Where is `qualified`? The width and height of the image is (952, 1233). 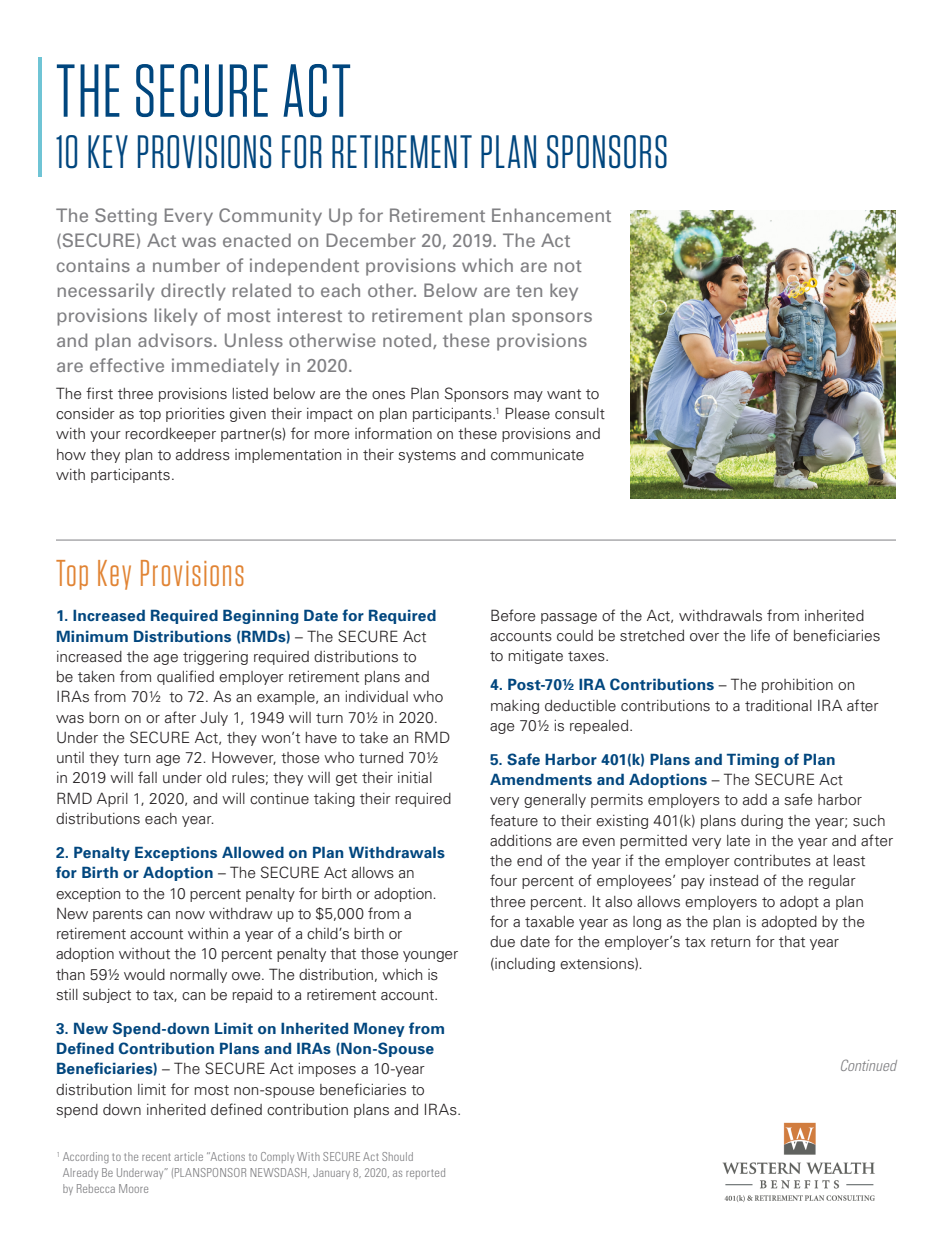
qualified is located at coordinates (185, 677).
